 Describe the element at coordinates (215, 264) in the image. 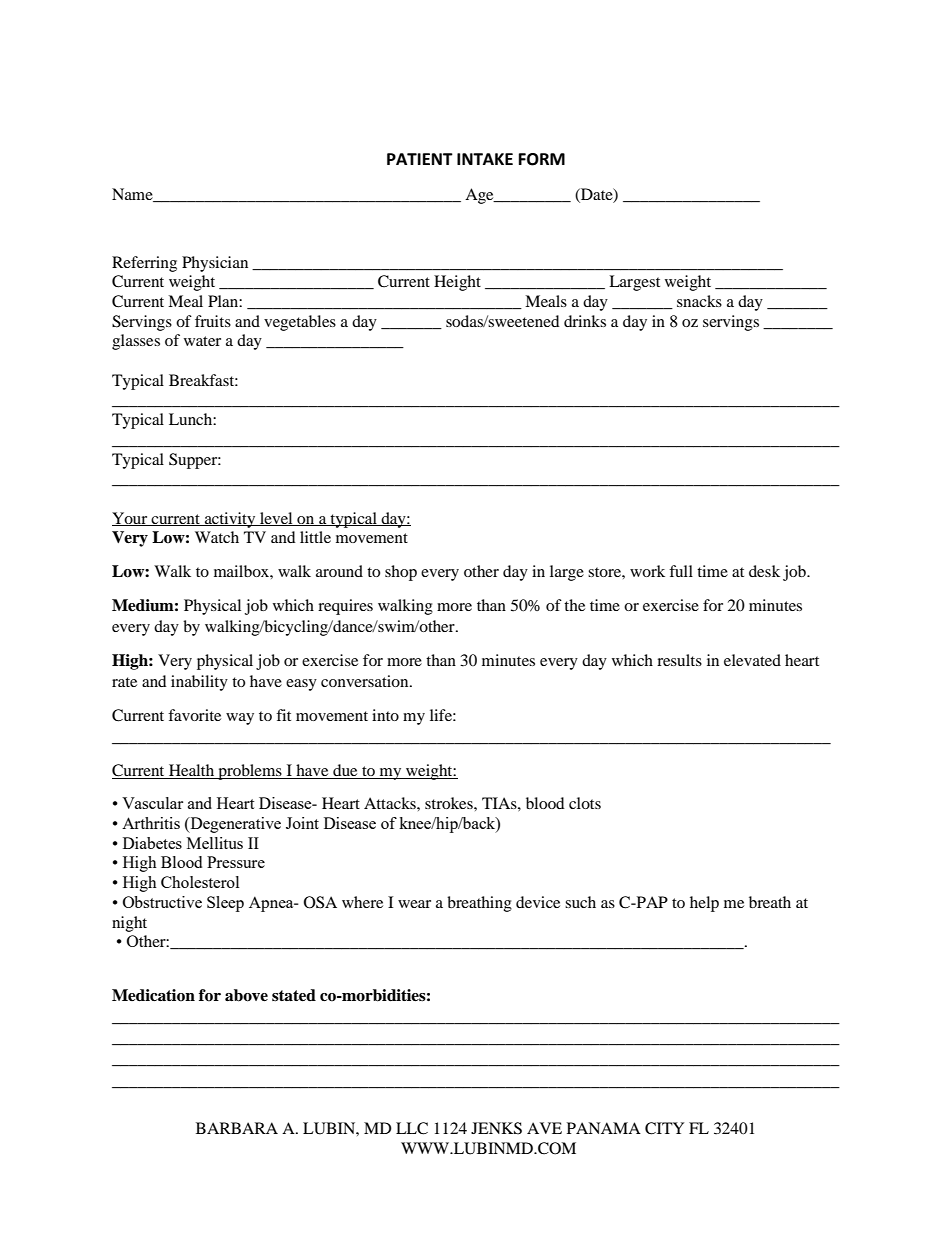

I see `Physician` at that location.
